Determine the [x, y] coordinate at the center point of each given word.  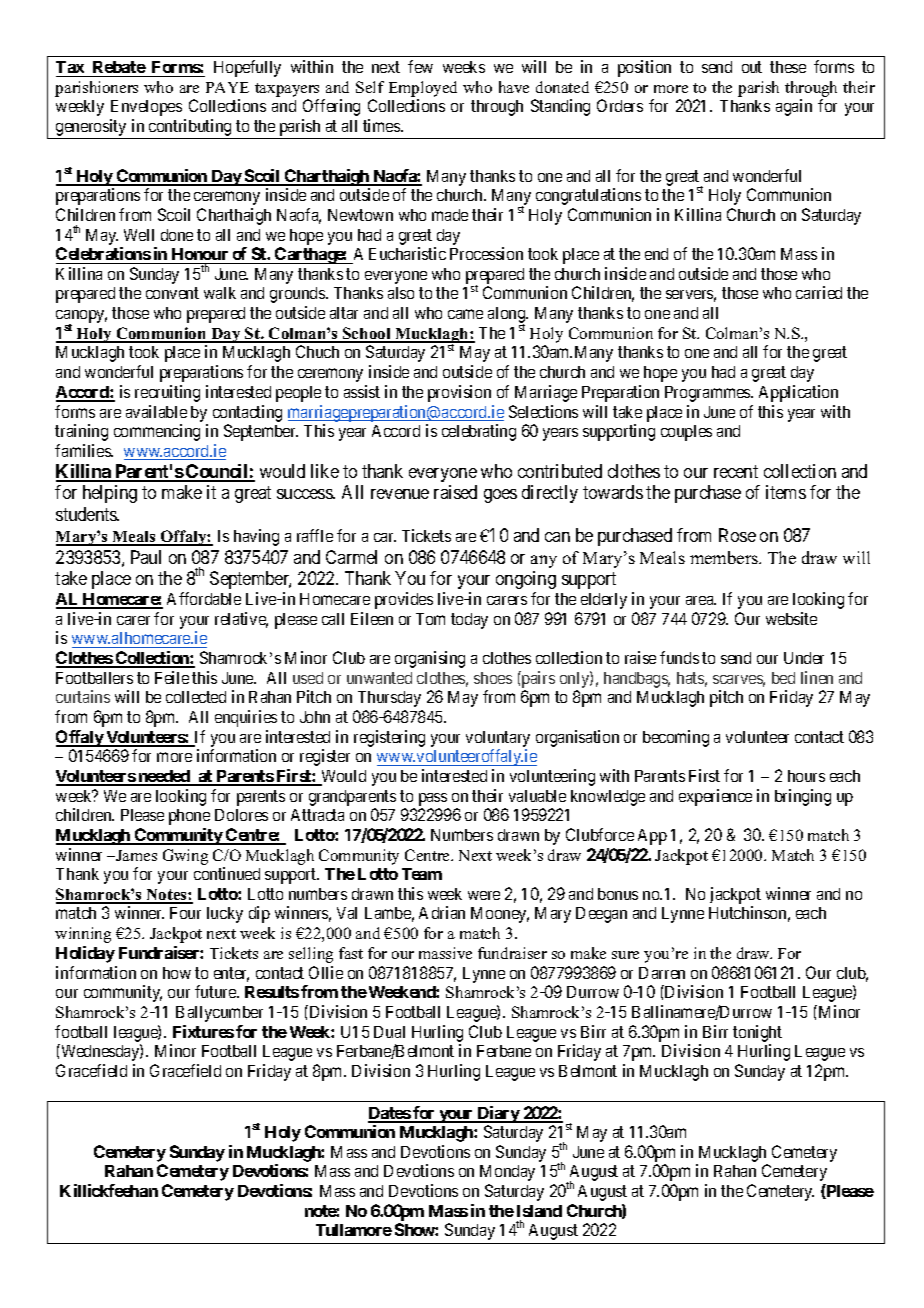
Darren [662, 973]
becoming [676, 738]
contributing [190, 129]
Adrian [442, 912]
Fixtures [203, 1031]
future [216, 991]
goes [500, 496]
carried [819, 292]
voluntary [498, 739]
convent [172, 293]
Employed [423, 90]
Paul [146, 557]
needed [164, 777]
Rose [737, 535]
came [465, 314]
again [794, 107]
